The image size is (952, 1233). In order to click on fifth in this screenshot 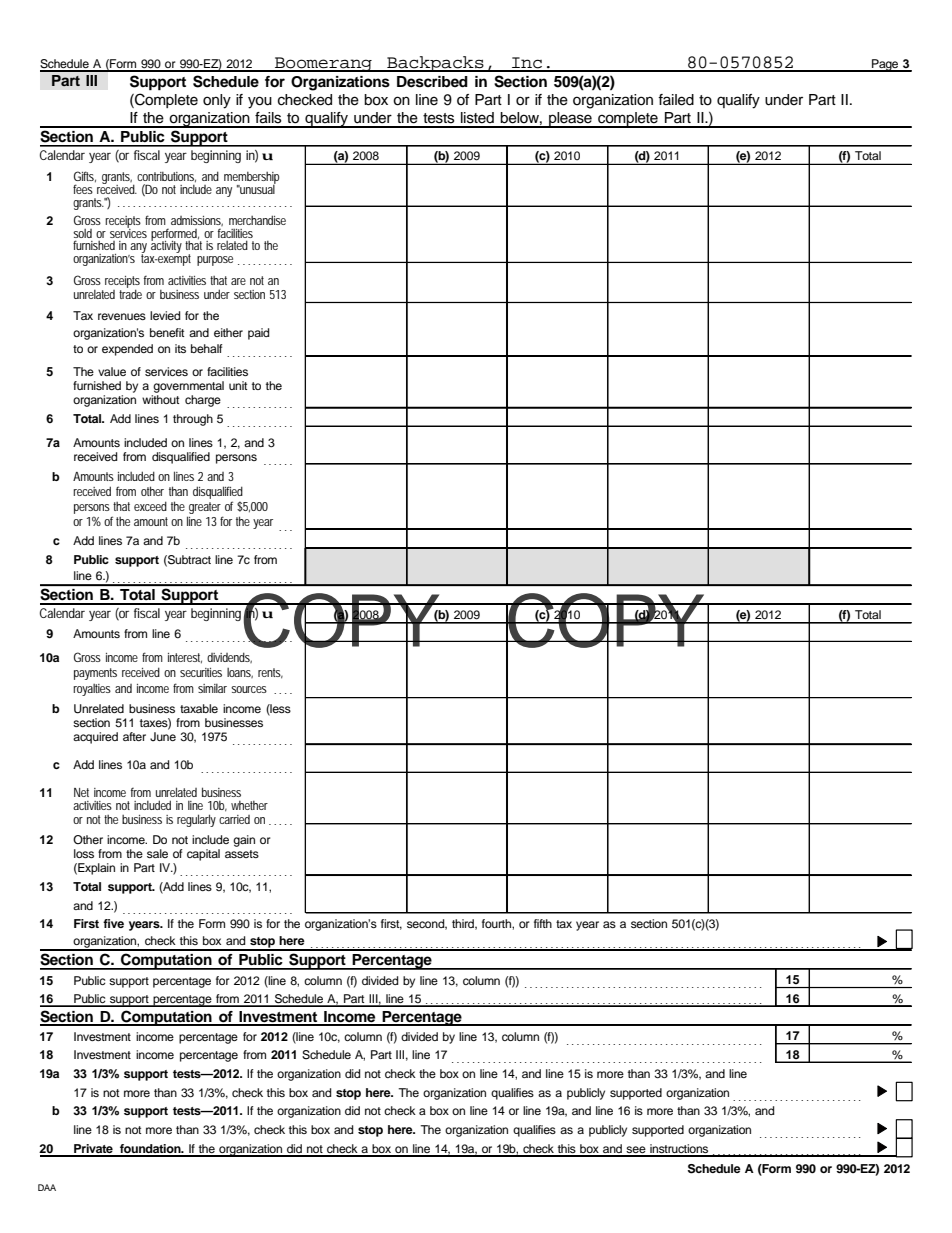, I will do `click(543, 923)`.
